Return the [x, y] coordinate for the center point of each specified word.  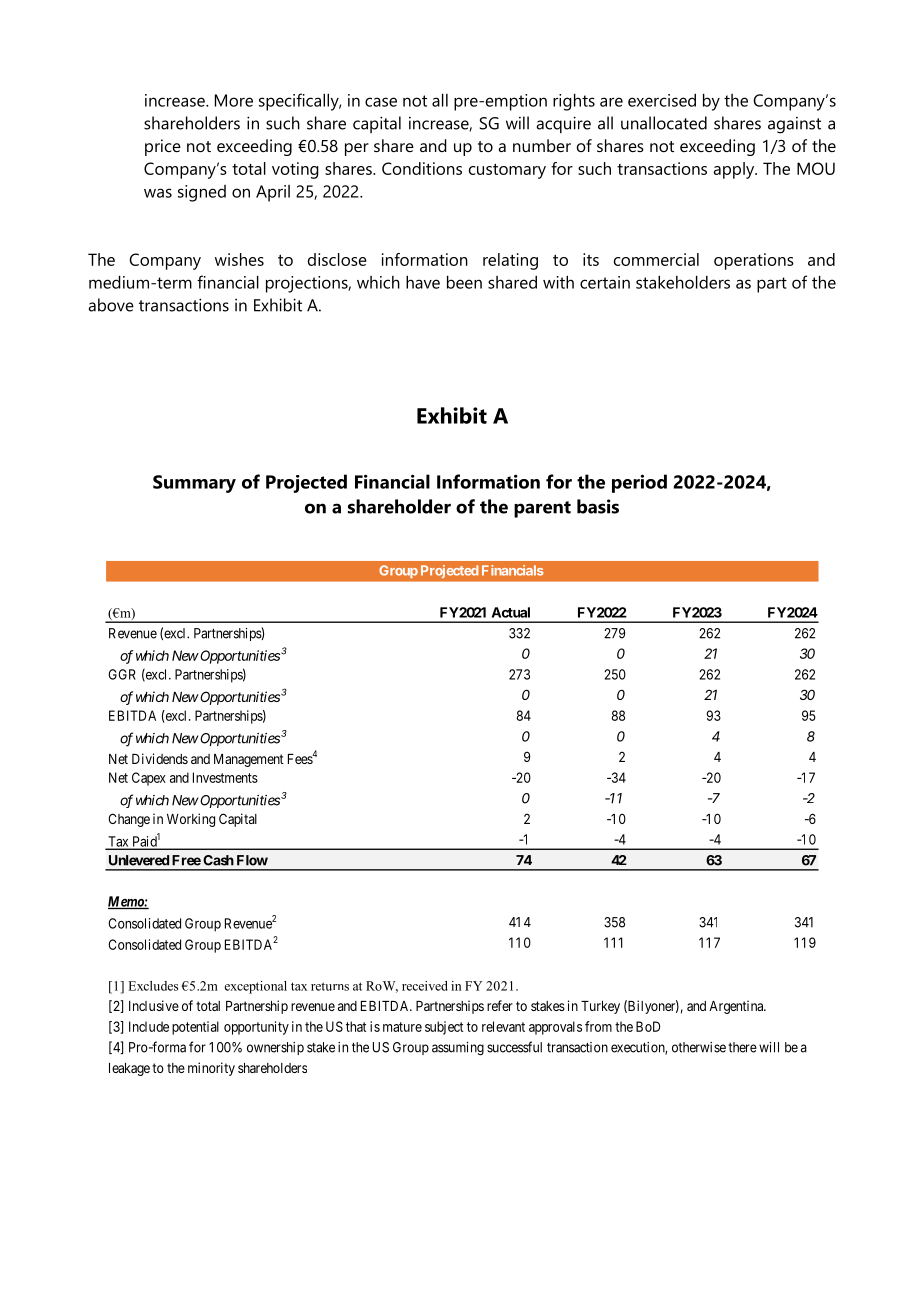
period [639, 483]
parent [542, 509]
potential [195, 1028]
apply [735, 170]
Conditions [422, 168]
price [163, 147]
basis [598, 506]
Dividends [160, 758]
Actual [511, 612]
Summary [194, 484]
